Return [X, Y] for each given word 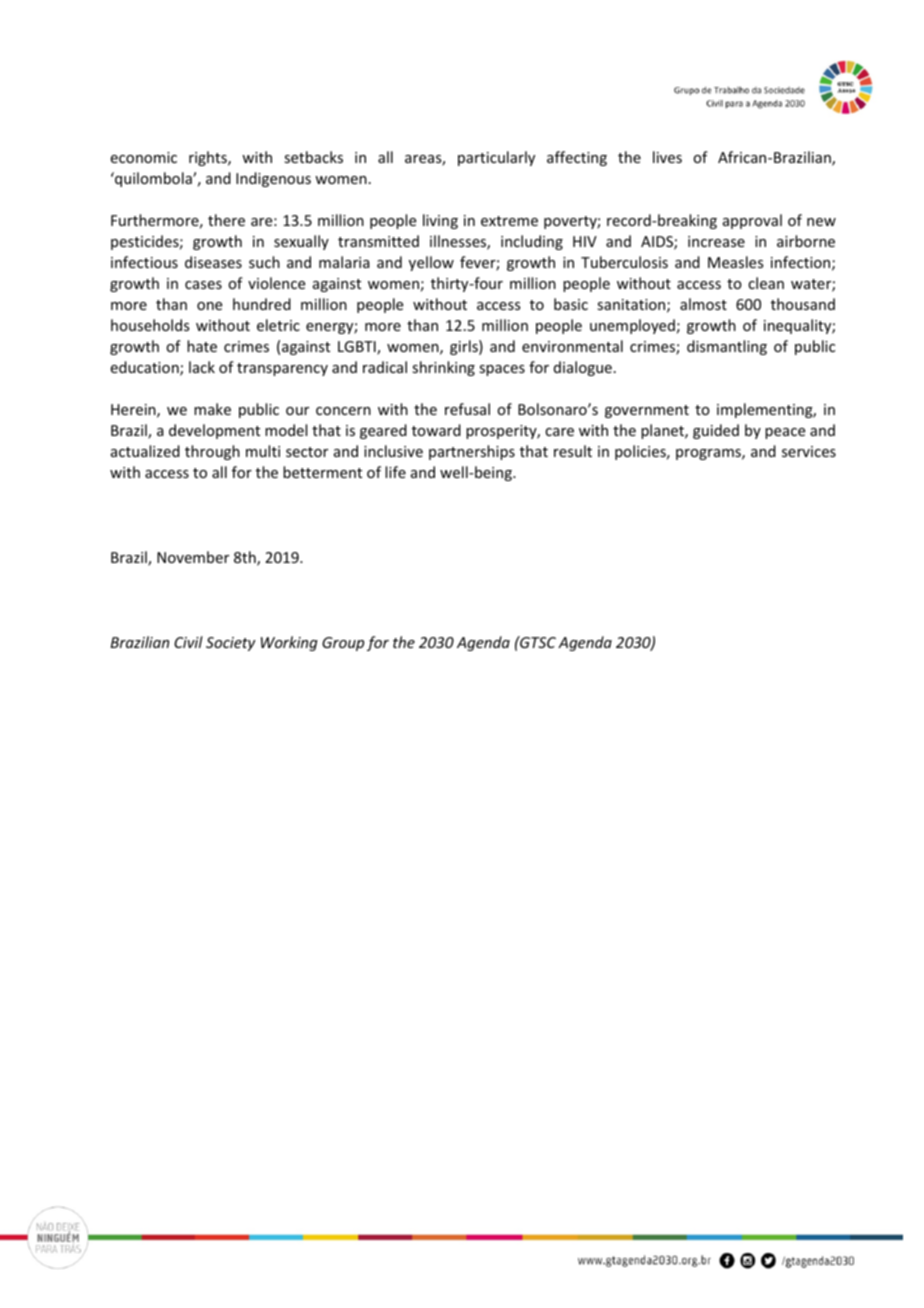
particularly [496, 158]
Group [343, 644]
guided [716, 431]
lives [667, 157]
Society [231, 644]
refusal [467, 409]
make [212, 409]
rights [209, 158]
